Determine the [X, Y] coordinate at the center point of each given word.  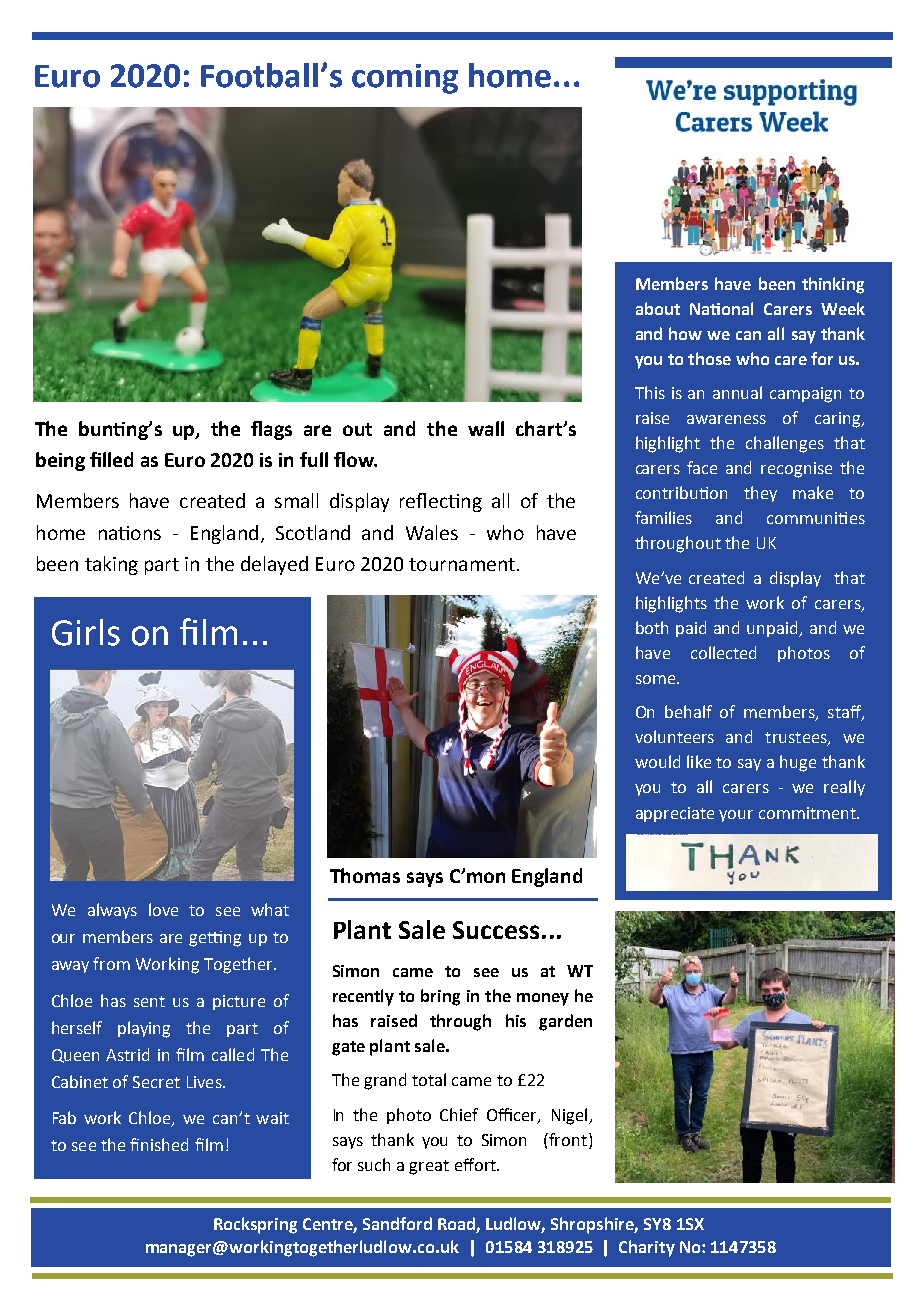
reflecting [441, 502]
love [163, 909]
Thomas [365, 875]
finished [159, 1144]
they [760, 494]
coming [405, 79]
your [736, 816]
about [658, 308]
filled [111, 459]
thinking [833, 285]
